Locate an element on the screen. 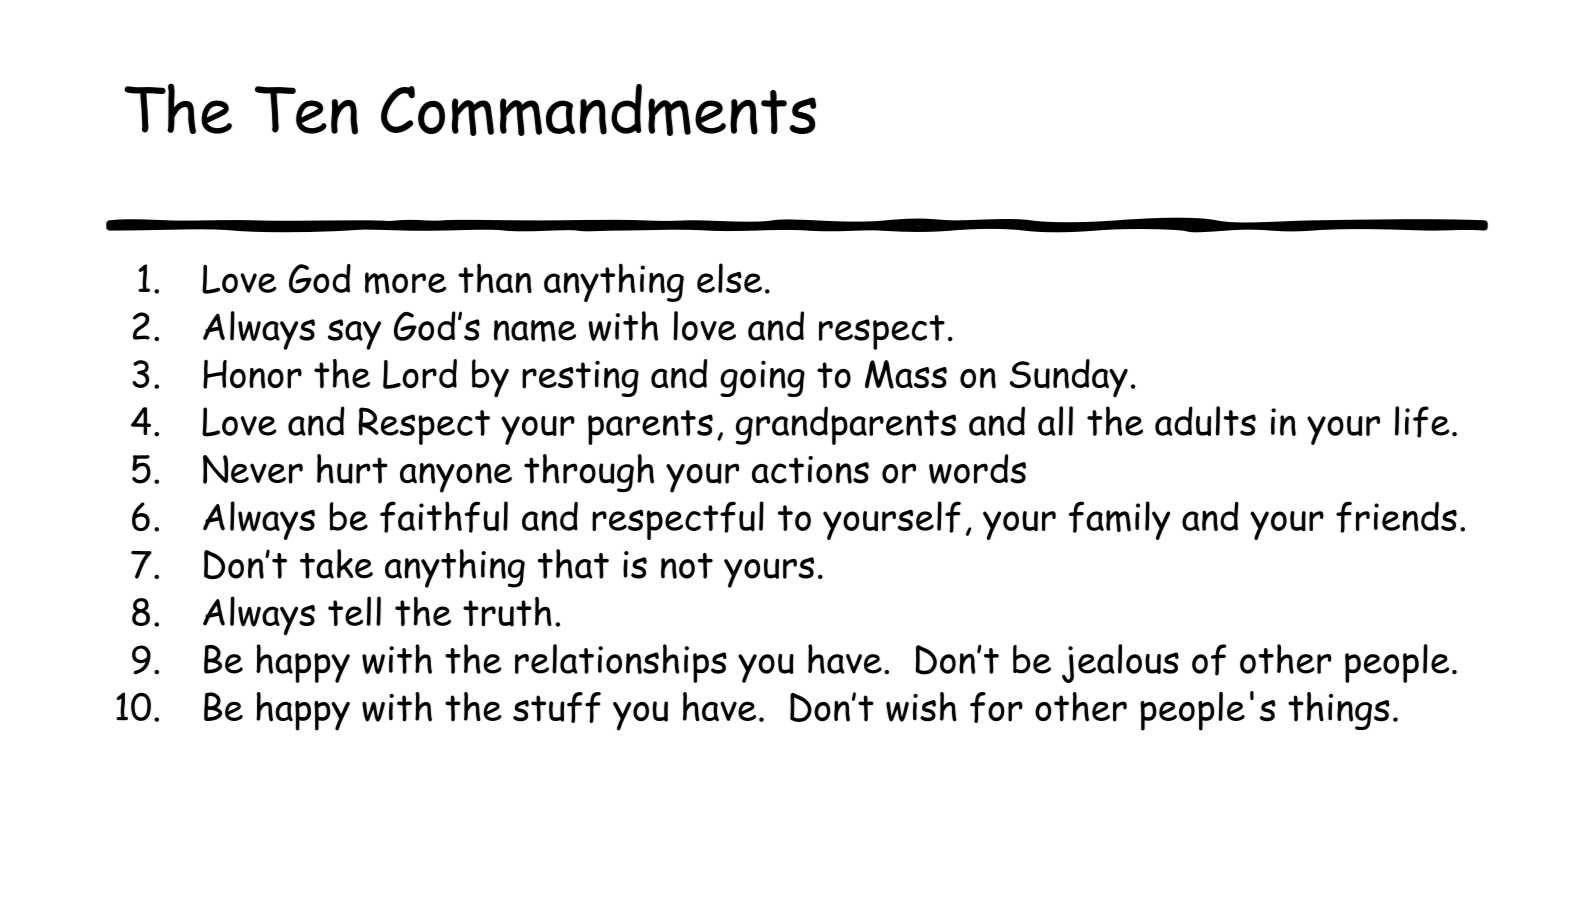 The height and width of the screenshot is (897, 1594). Commandments is located at coordinates (598, 110).
